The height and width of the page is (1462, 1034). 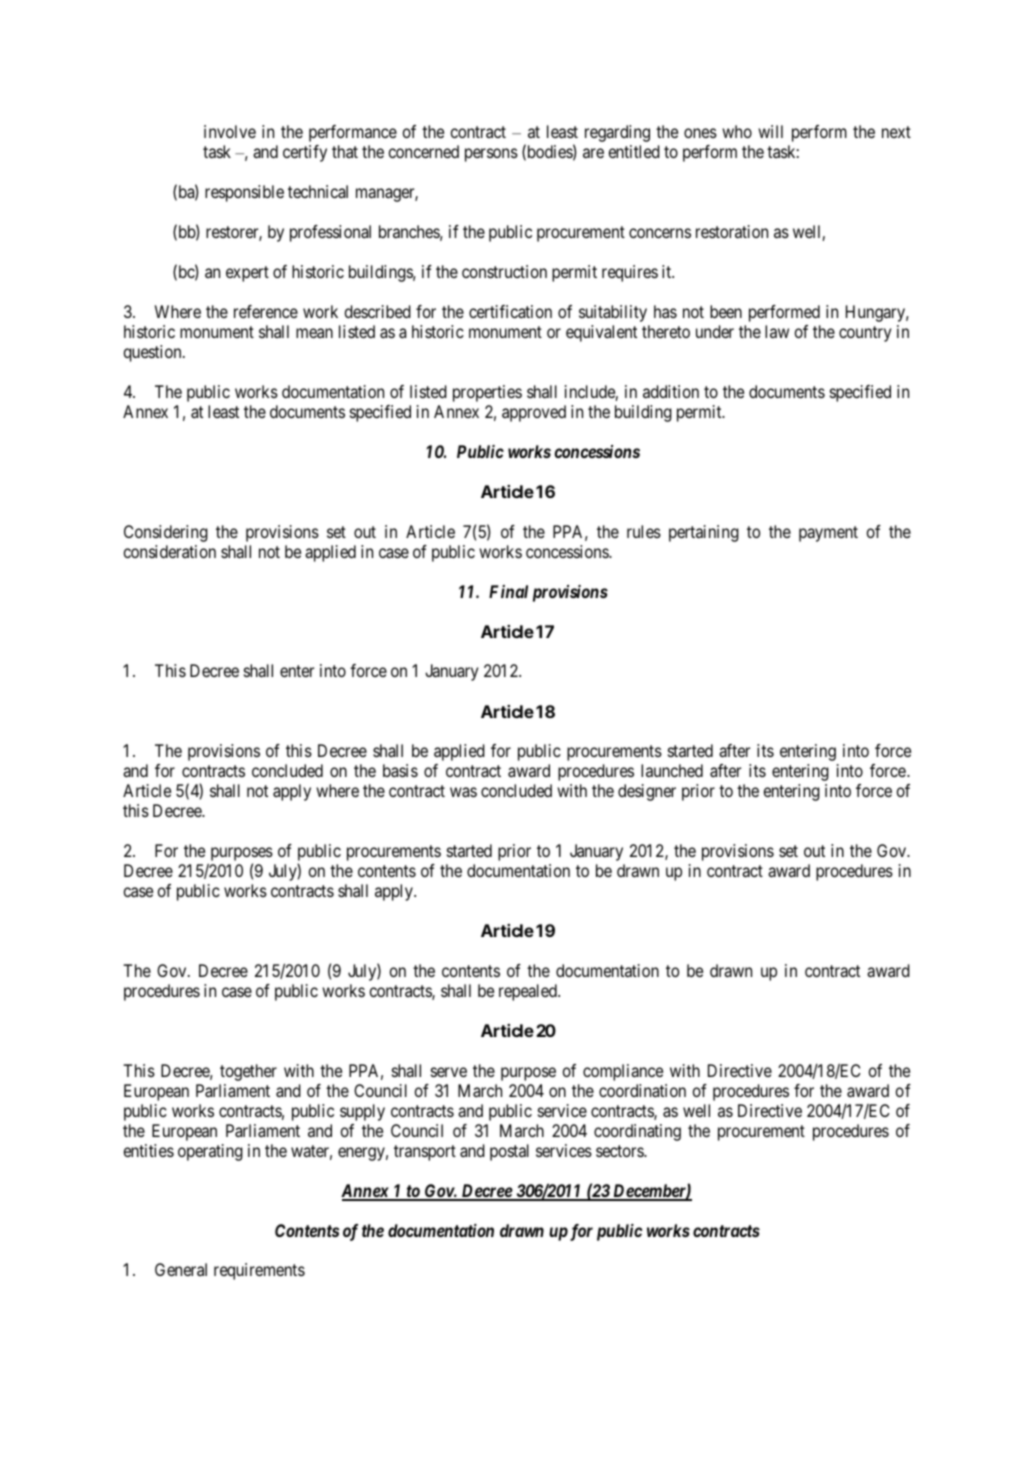 What do you see at coordinates (259, 1271) in the page?
I see `requirements` at bounding box center [259, 1271].
